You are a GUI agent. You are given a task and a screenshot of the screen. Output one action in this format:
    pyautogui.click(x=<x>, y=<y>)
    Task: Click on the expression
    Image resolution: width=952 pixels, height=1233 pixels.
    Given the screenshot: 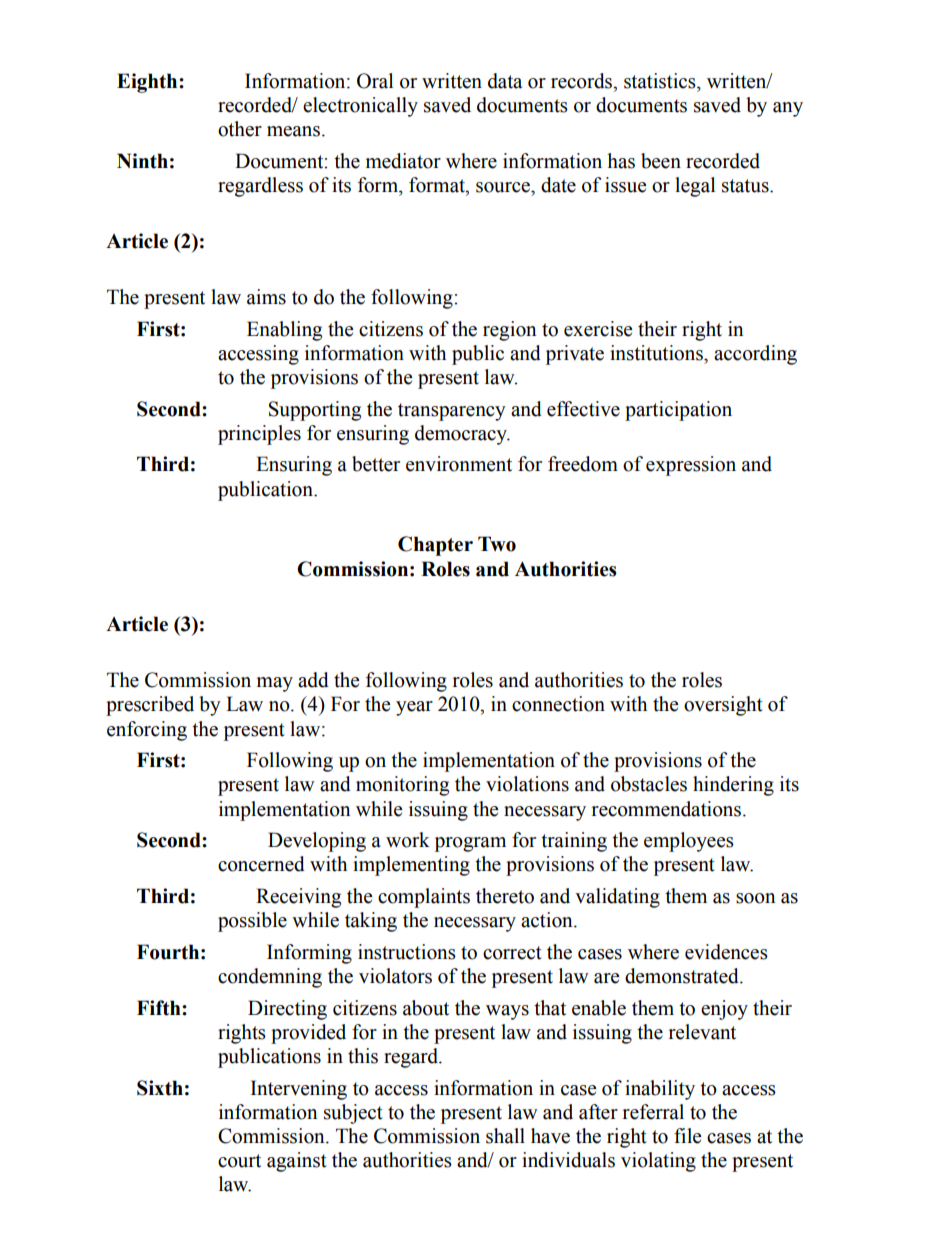 What is the action you would take?
    pyautogui.click(x=691, y=466)
